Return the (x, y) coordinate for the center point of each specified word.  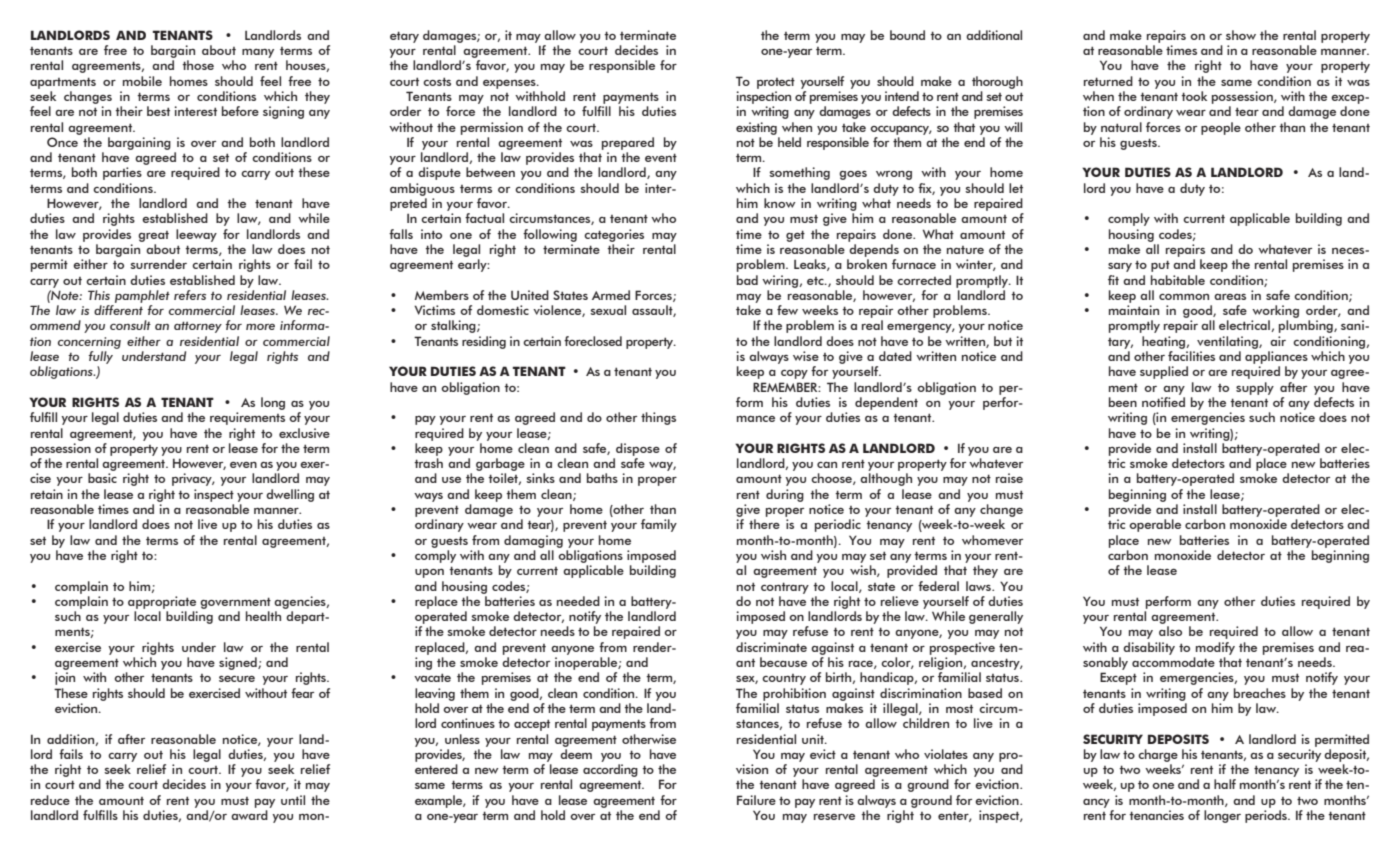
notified (1163, 402)
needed (578, 601)
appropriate (162, 602)
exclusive (304, 433)
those (198, 65)
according (610, 770)
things (658, 418)
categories (614, 235)
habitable (1178, 280)
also (1170, 631)
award (249, 815)
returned (1108, 81)
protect (776, 83)
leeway (196, 235)
